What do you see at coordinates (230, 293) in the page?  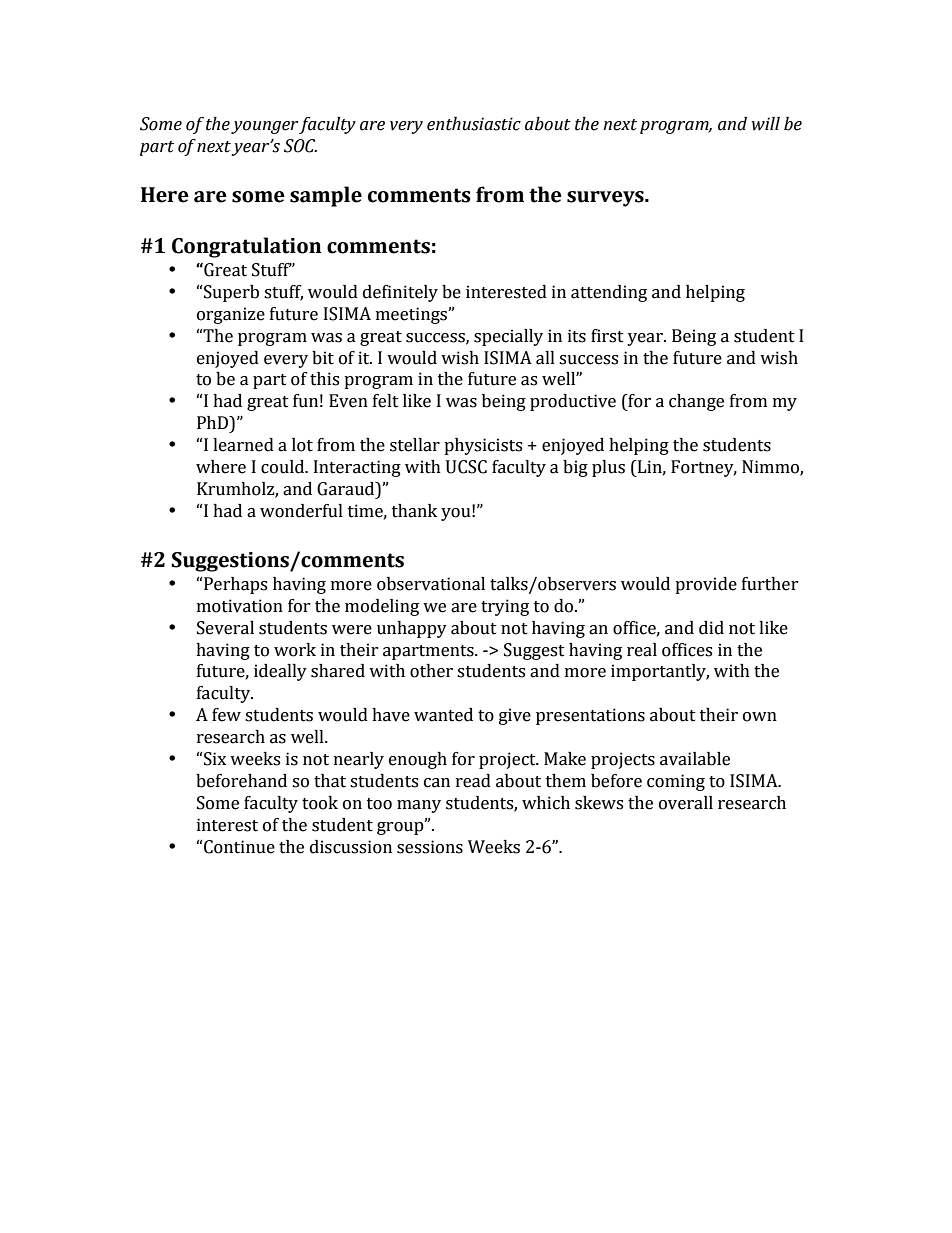 I see `Superb` at bounding box center [230, 293].
